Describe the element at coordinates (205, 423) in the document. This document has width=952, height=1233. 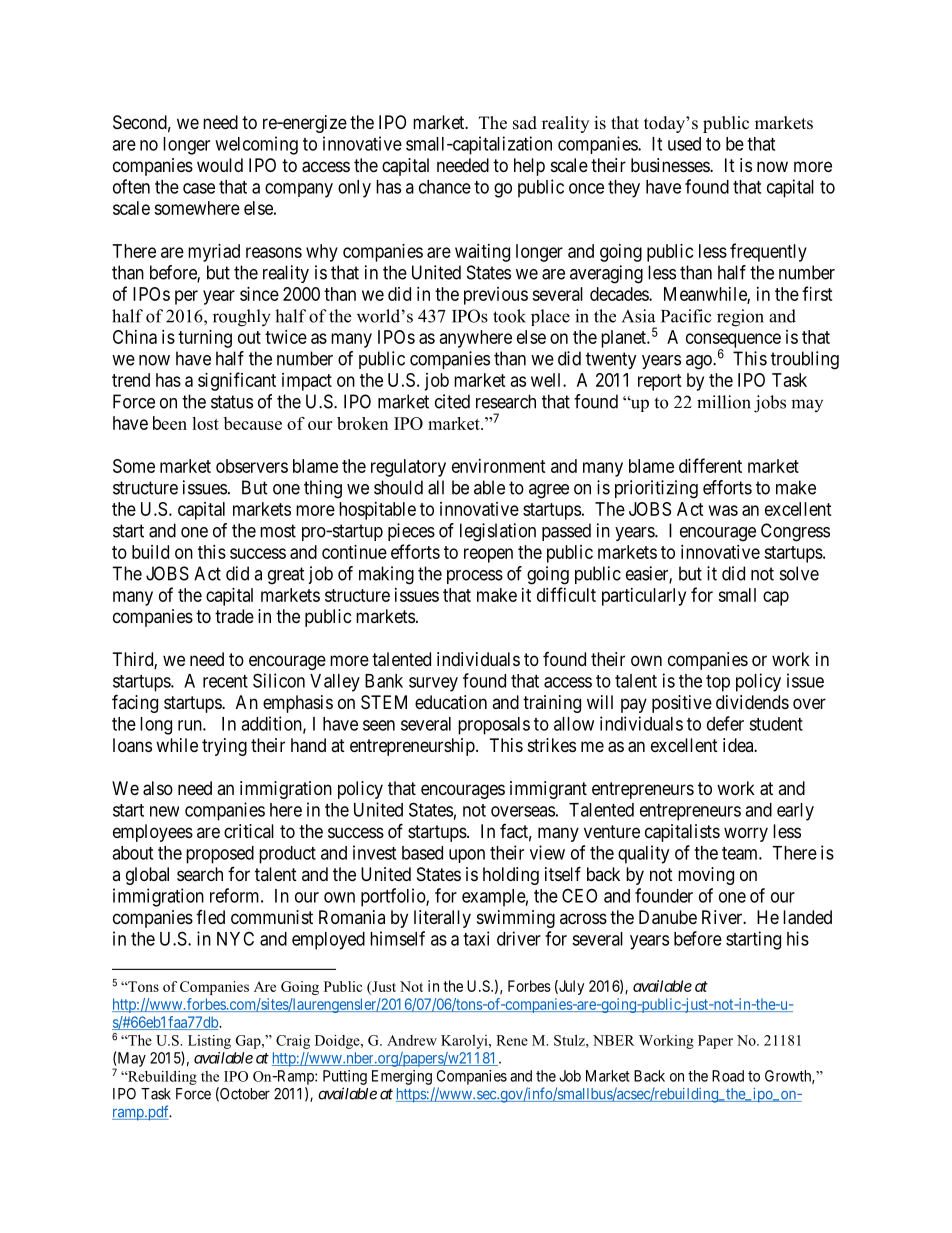
I see `lost` at that location.
